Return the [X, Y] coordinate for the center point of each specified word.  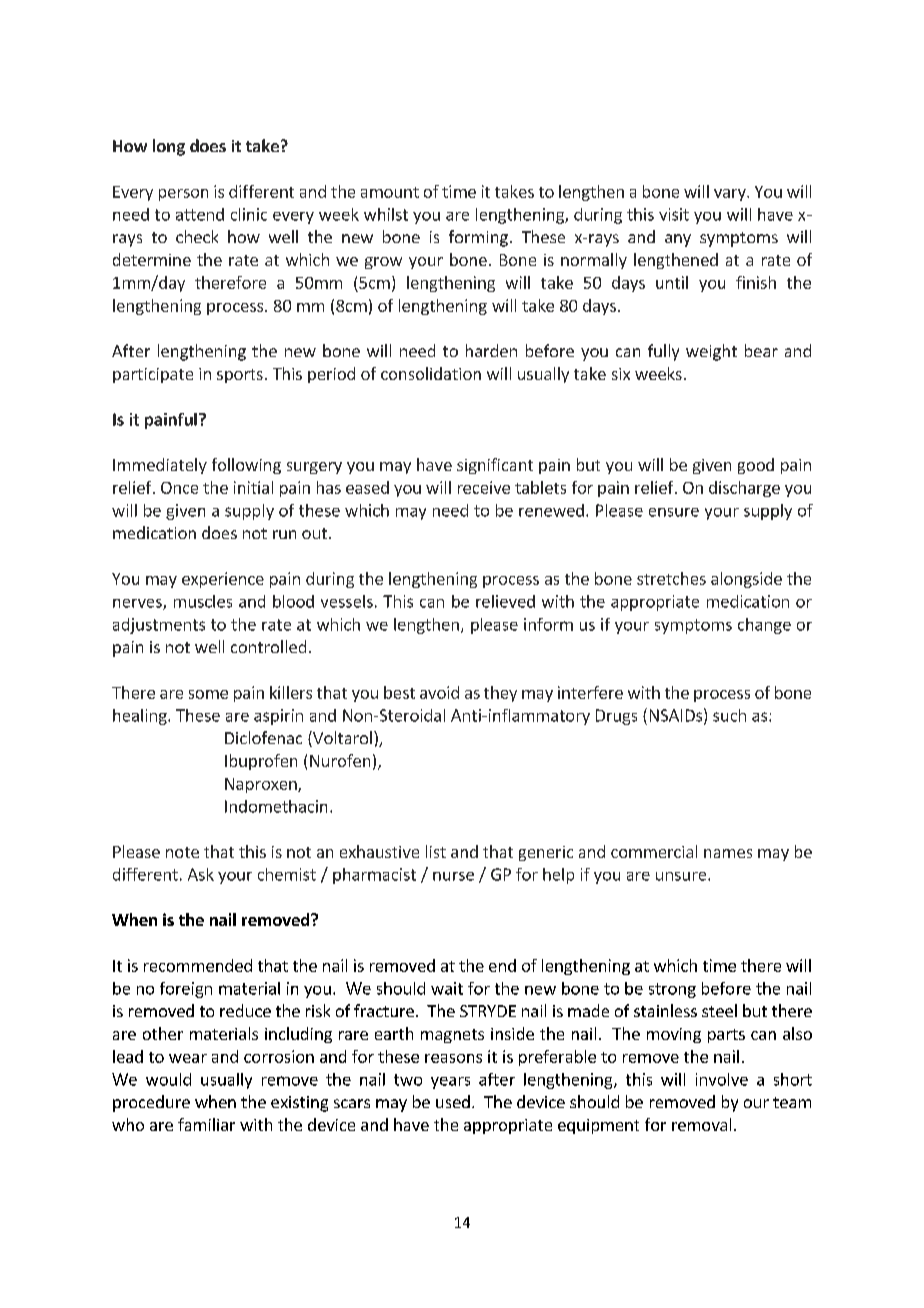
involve [722, 1079]
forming [478, 238]
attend [200, 214]
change [764, 626]
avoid [439, 692]
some [208, 694]
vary [731, 195]
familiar [206, 1124]
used [453, 1101]
